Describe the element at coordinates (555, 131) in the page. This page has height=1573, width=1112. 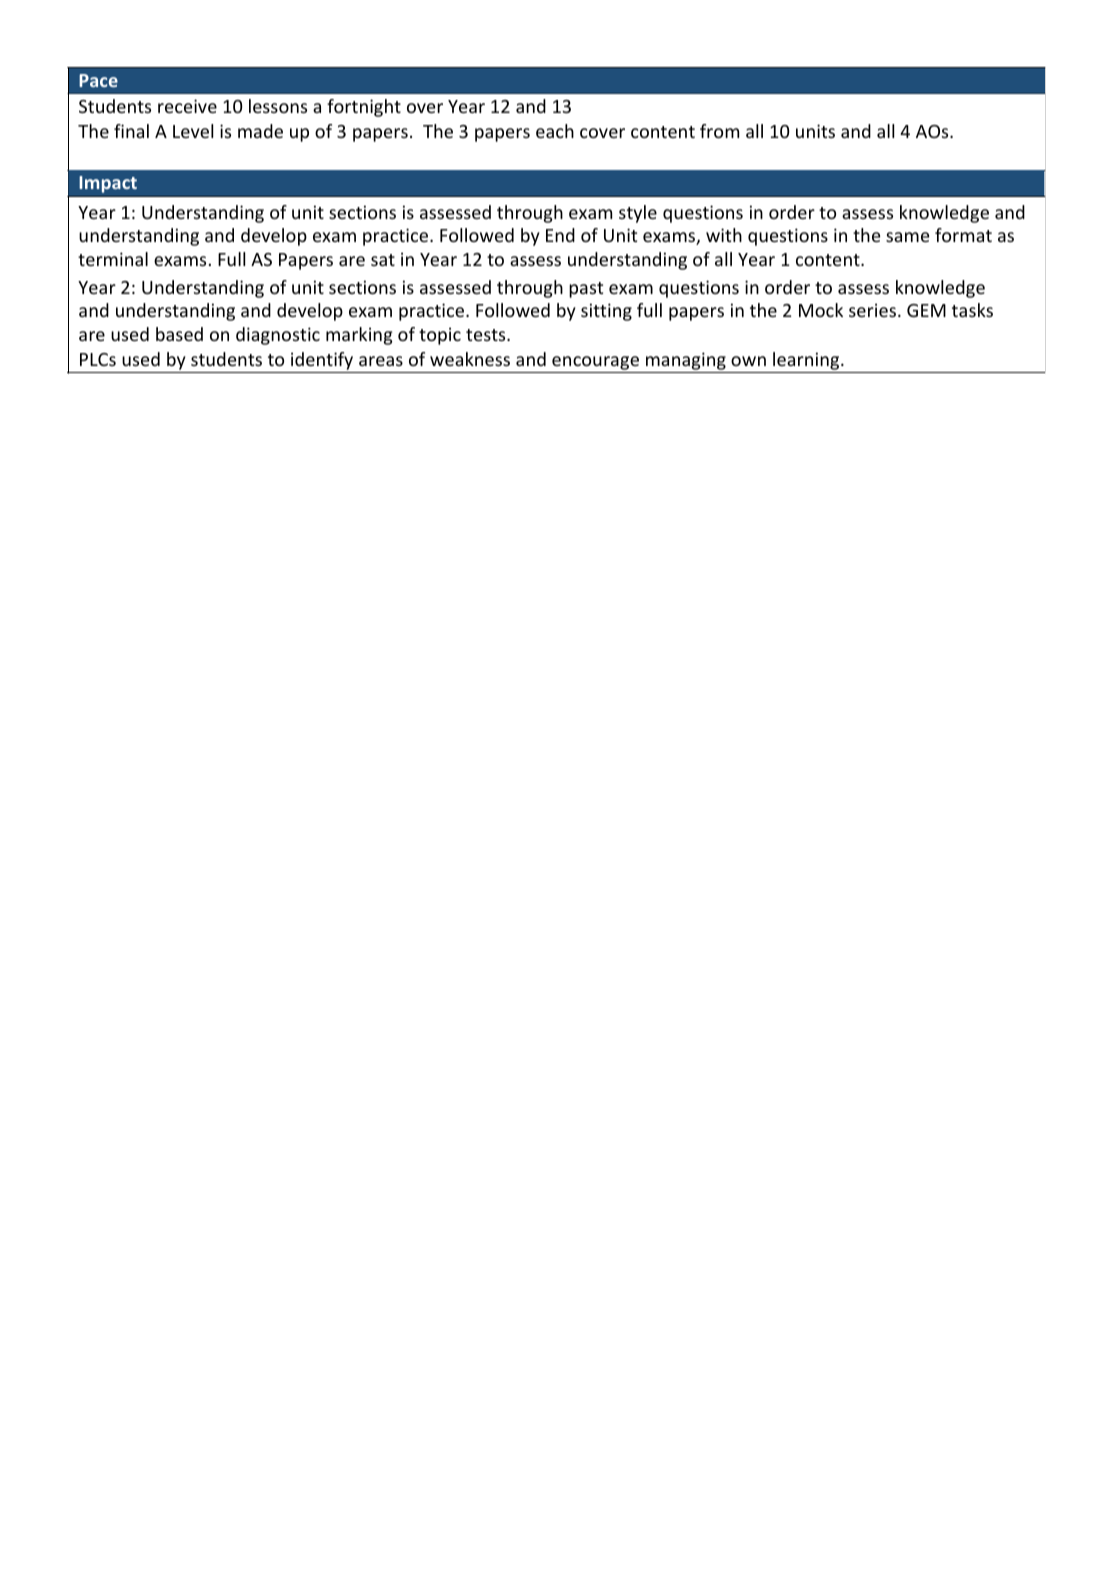
I see `each` at that location.
